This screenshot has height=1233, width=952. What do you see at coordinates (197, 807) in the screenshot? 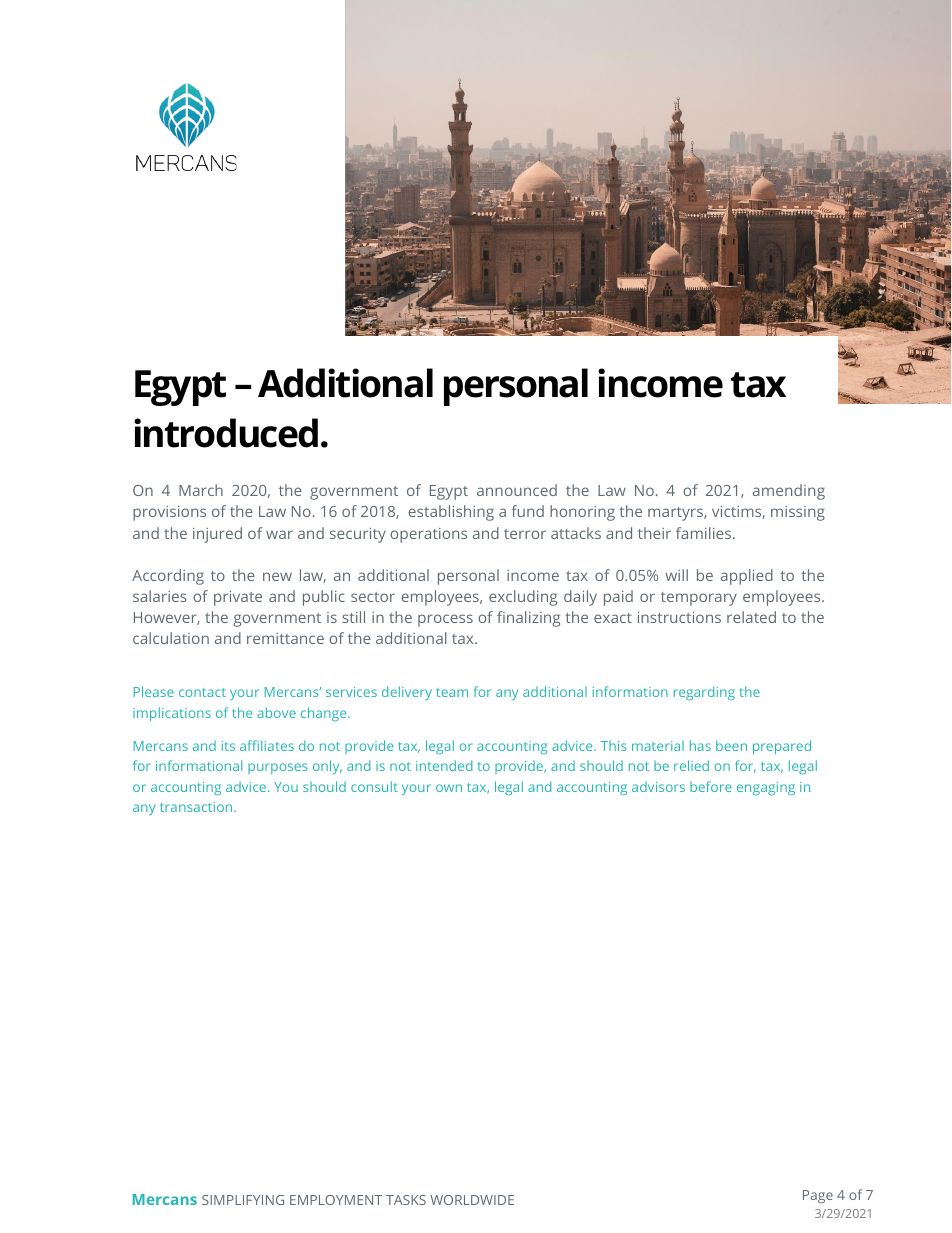
I see `transaction` at bounding box center [197, 807].
